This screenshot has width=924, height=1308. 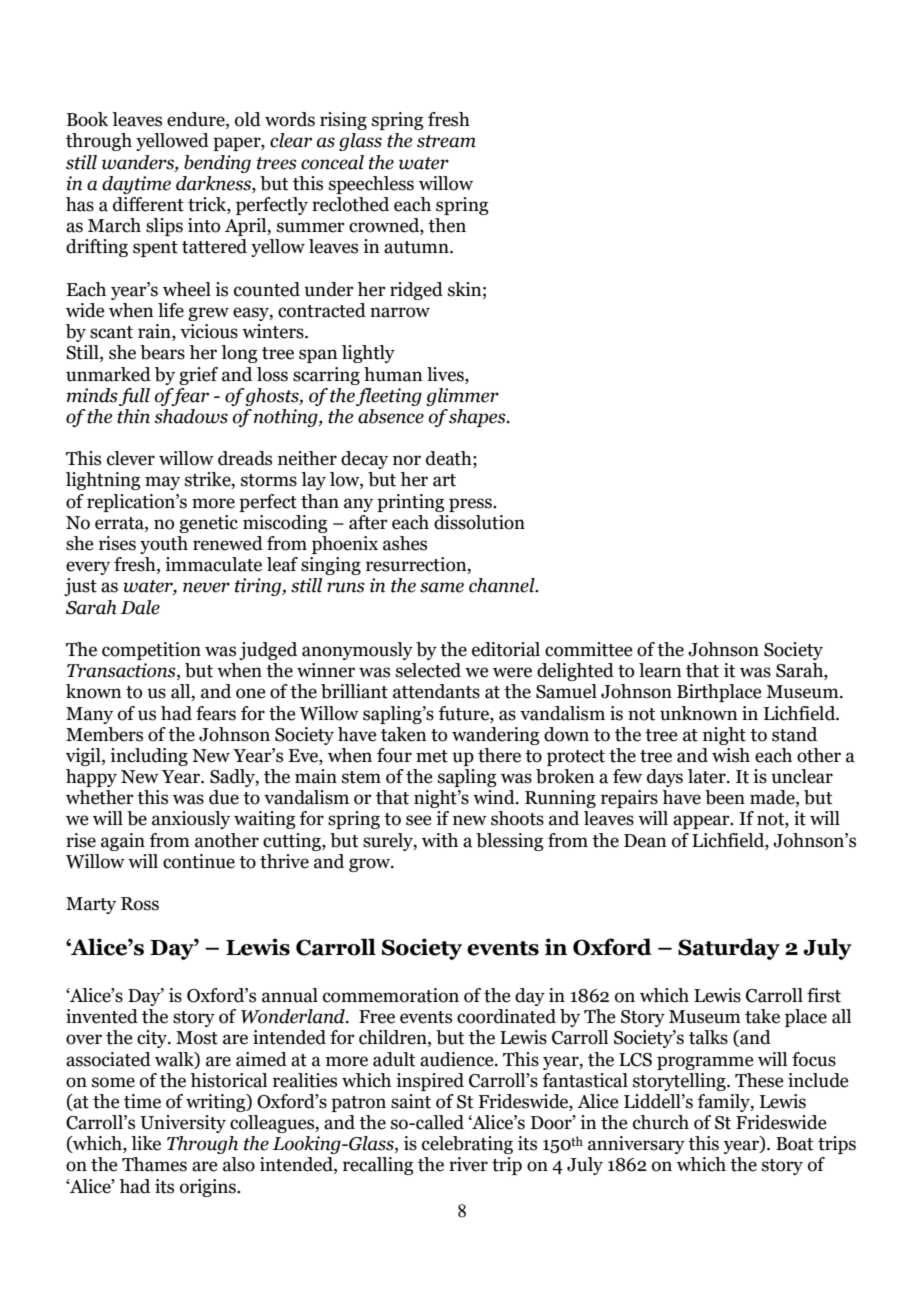 I want to click on Thames, so click(x=154, y=1164).
